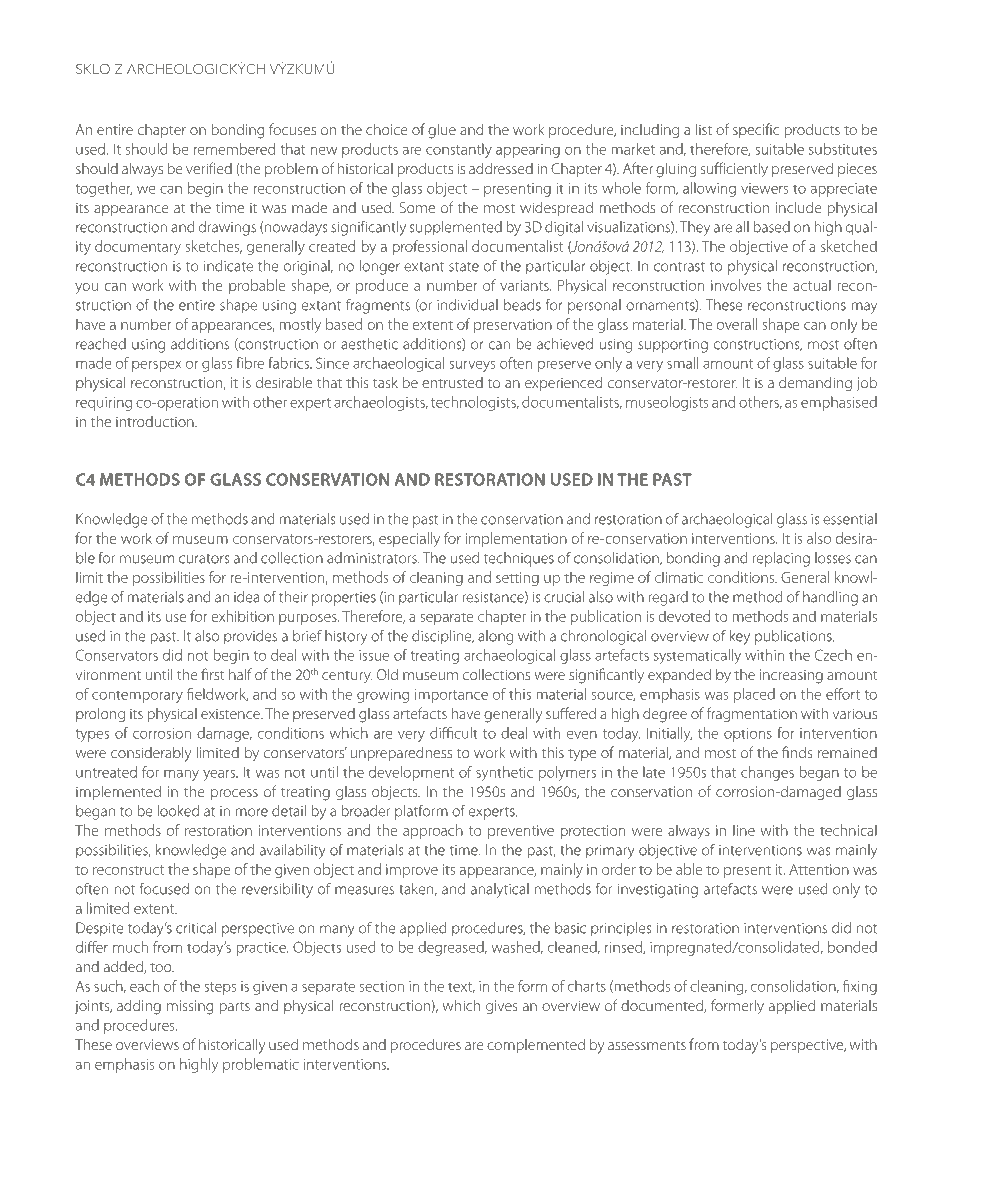  Describe the element at coordinates (517, 579) in the screenshot. I see `setting` at that location.
